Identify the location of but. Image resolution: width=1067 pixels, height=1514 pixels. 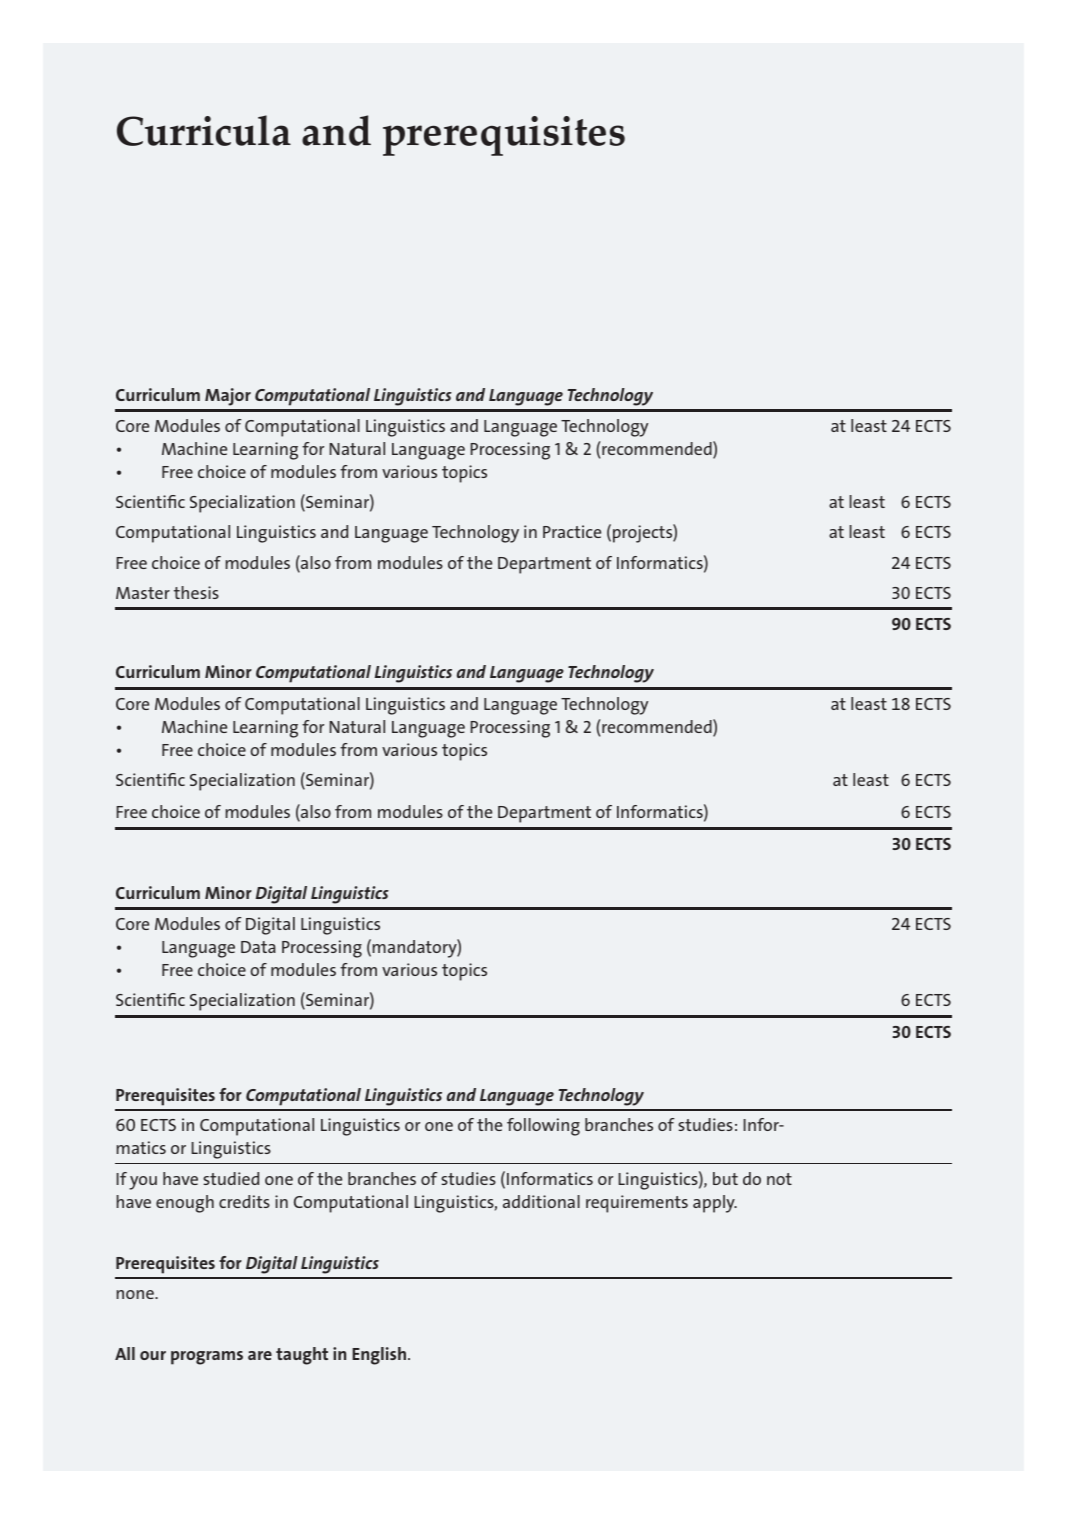
(725, 1178).
